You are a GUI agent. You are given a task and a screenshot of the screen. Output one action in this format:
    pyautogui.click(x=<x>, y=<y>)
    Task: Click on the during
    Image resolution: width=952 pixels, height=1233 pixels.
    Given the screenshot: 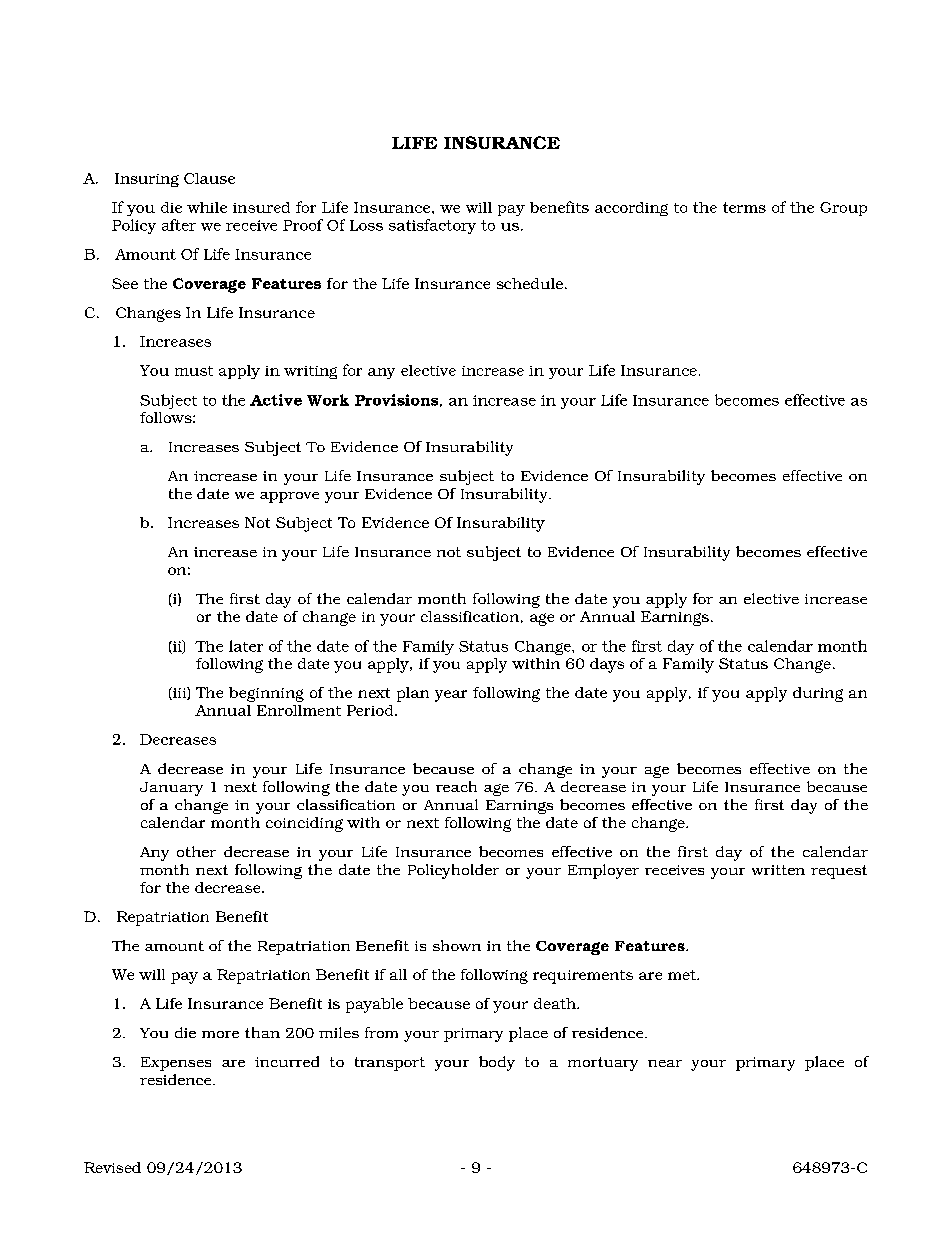 What is the action you would take?
    pyautogui.click(x=818, y=694)
